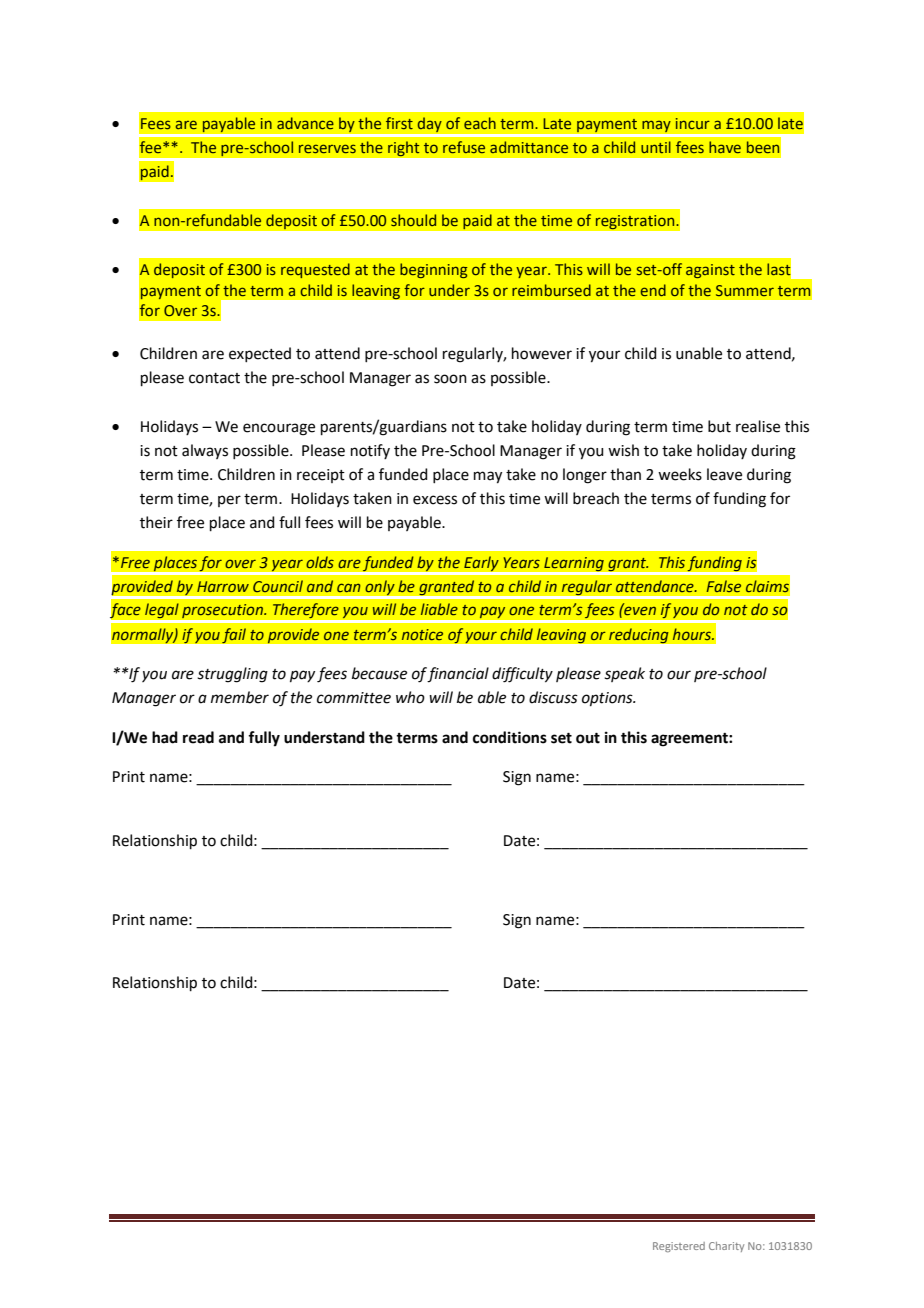  I want to click on conditions, so click(510, 737).
